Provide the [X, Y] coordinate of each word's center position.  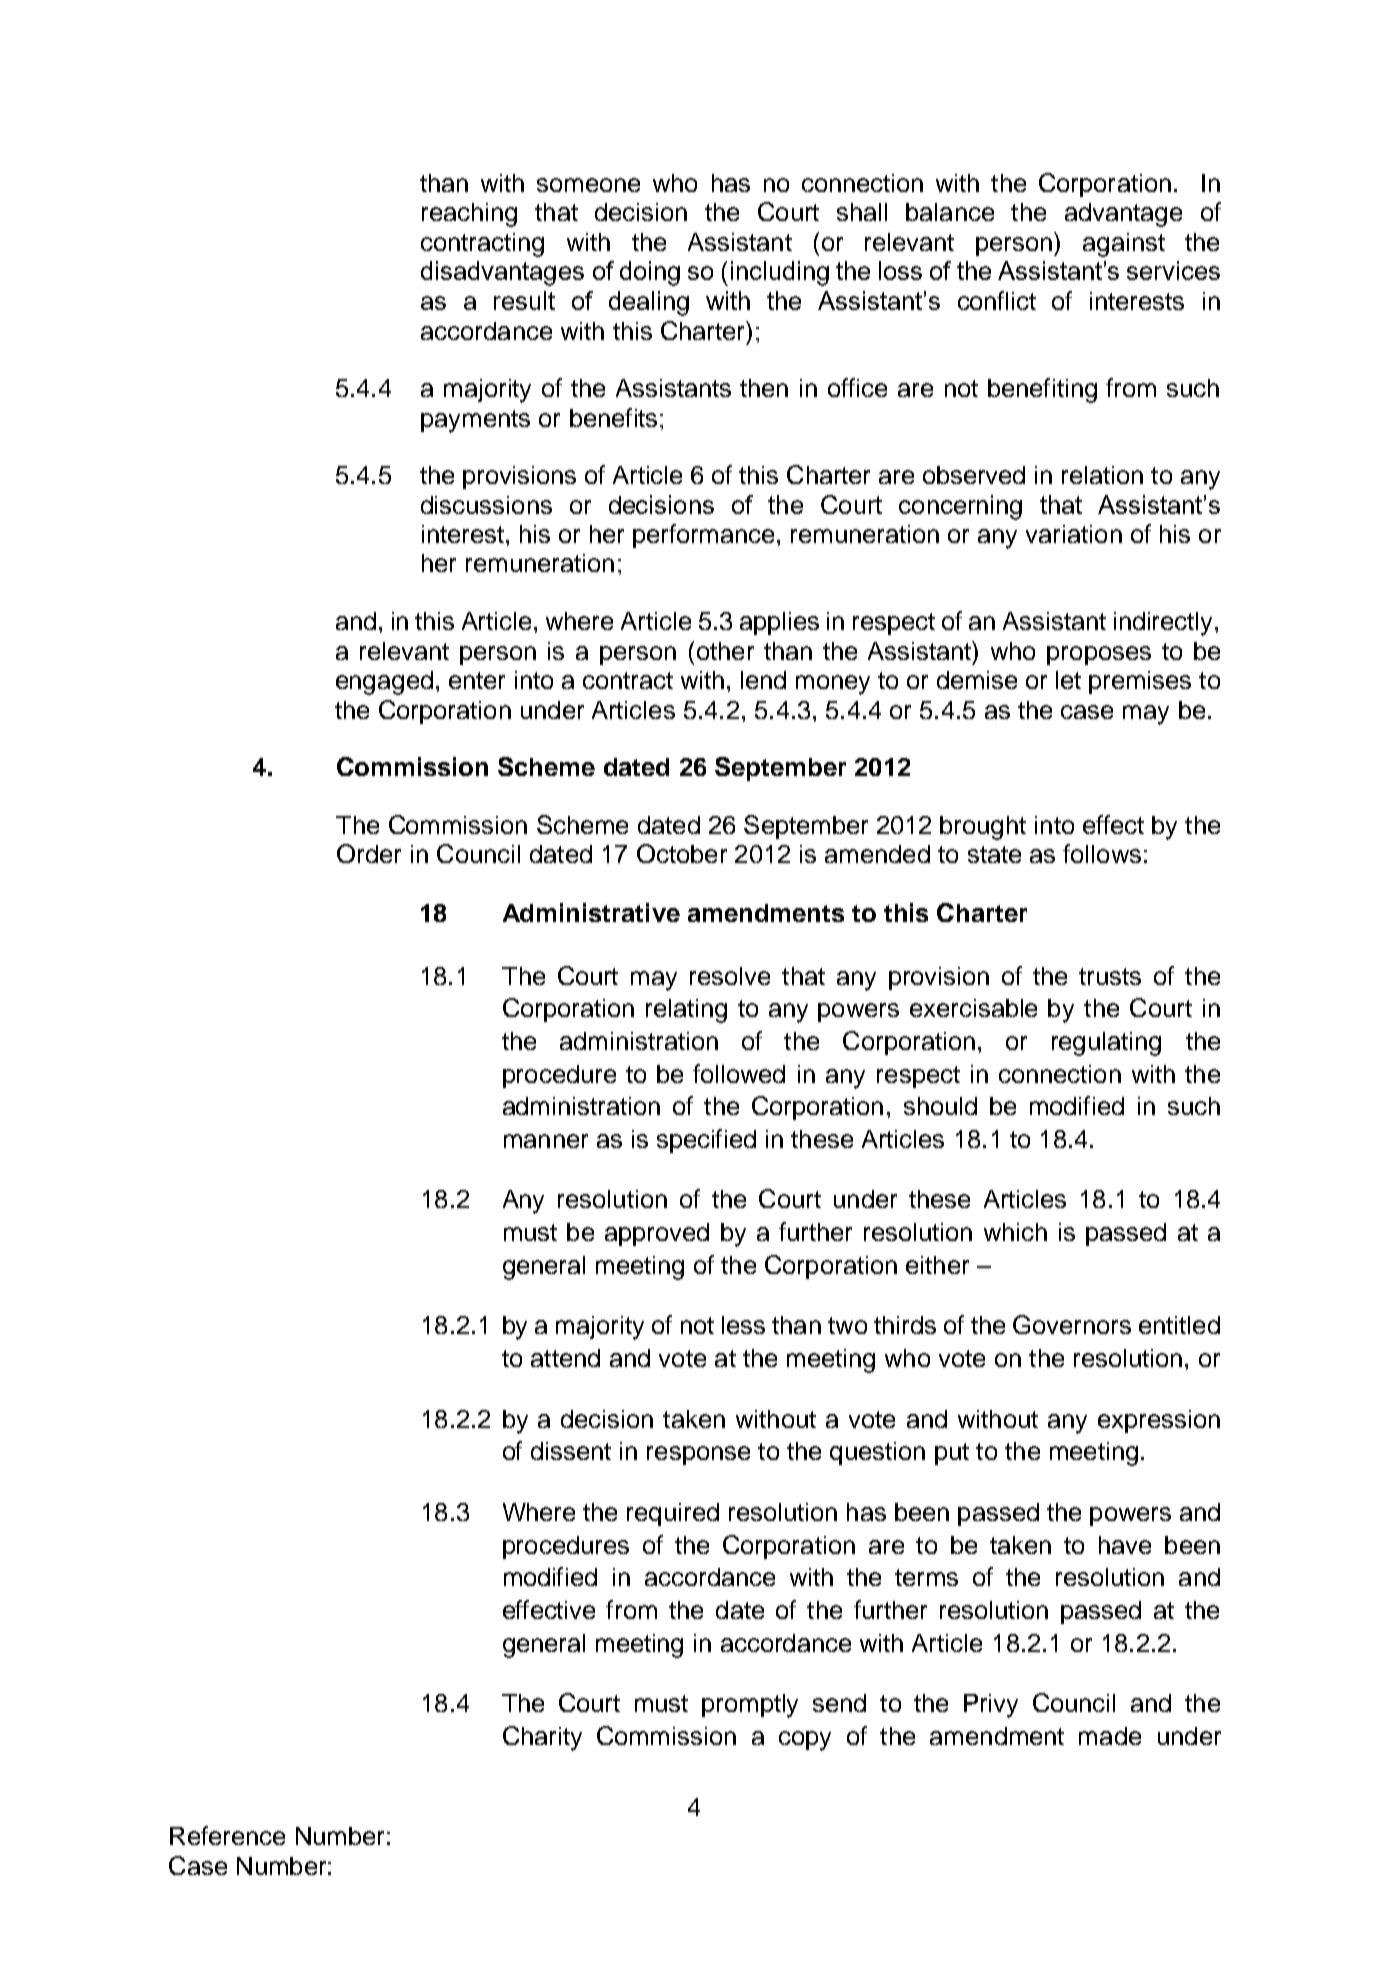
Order [369, 853]
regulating [1106, 1044]
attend [565, 1358]
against [1124, 245]
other [725, 651]
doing [650, 273]
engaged [384, 683]
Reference [227, 1835]
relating [686, 1011]
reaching [469, 215]
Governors [1072, 1324]
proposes [1099, 655]
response [698, 1455]
